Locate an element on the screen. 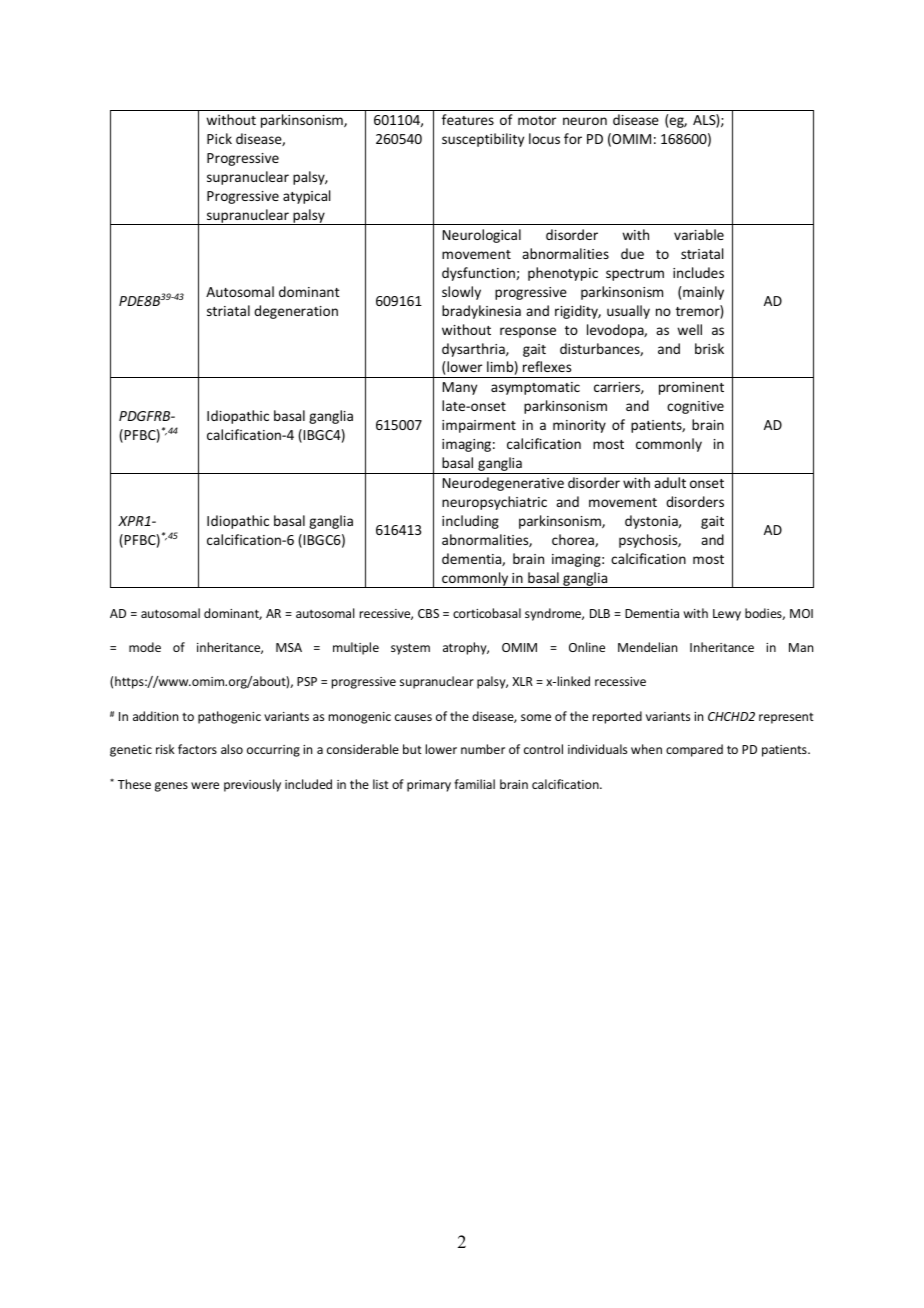  CBS is located at coordinates (428, 613).
